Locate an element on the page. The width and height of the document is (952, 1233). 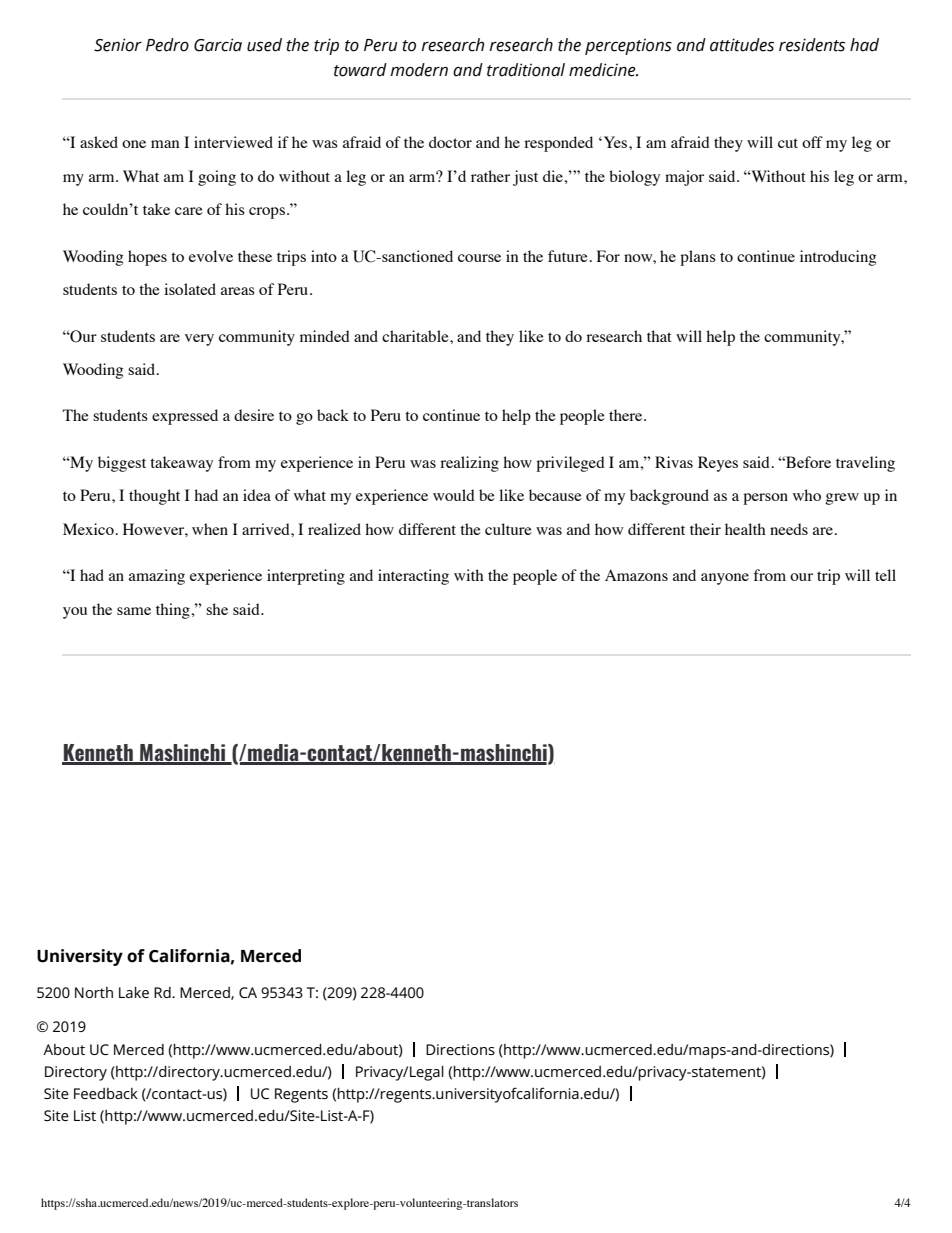
traditional is located at coordinates (526, 70).
